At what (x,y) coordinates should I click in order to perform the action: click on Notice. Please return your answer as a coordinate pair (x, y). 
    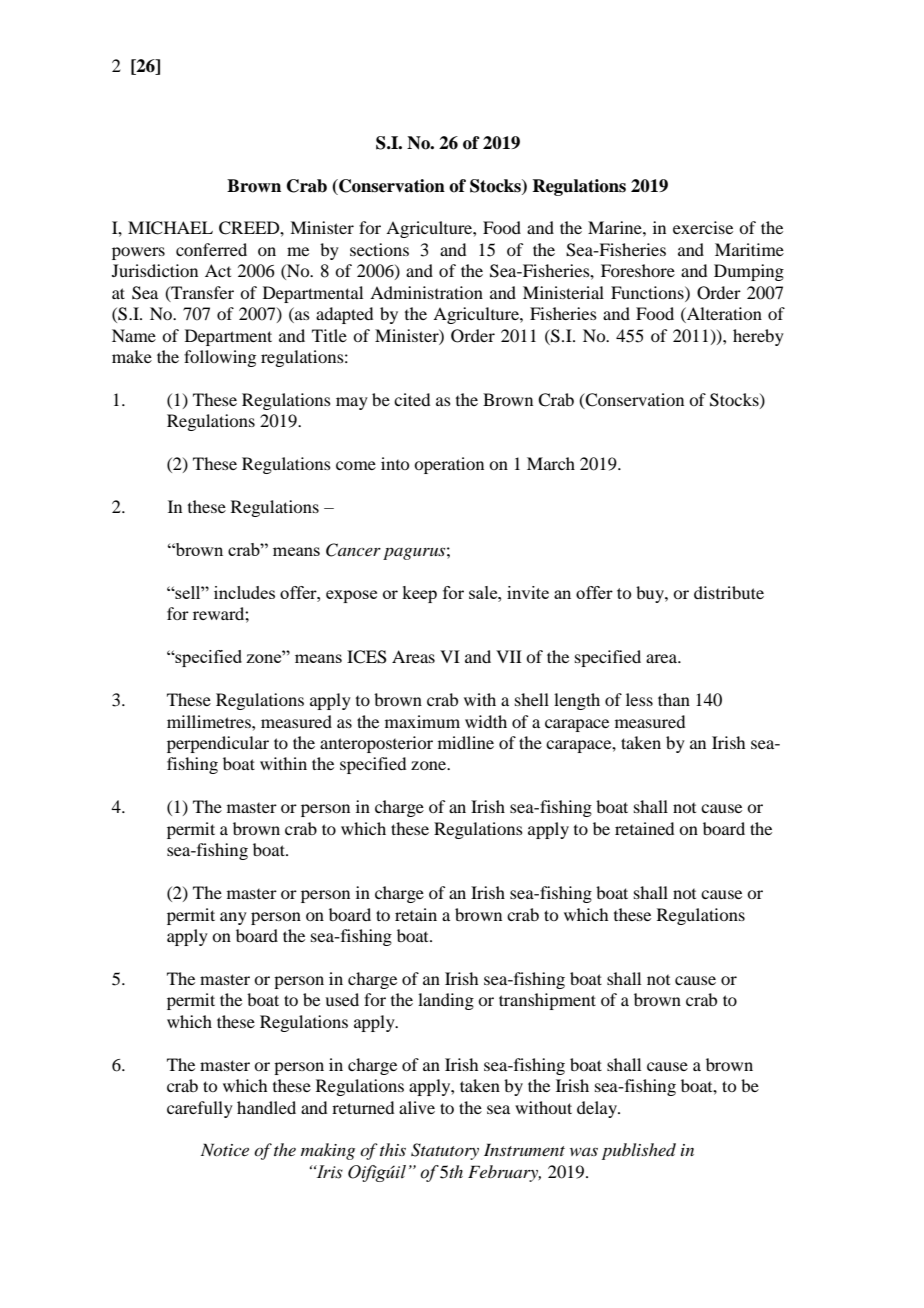
    Looking at the image, I should click on (225, 1149).
